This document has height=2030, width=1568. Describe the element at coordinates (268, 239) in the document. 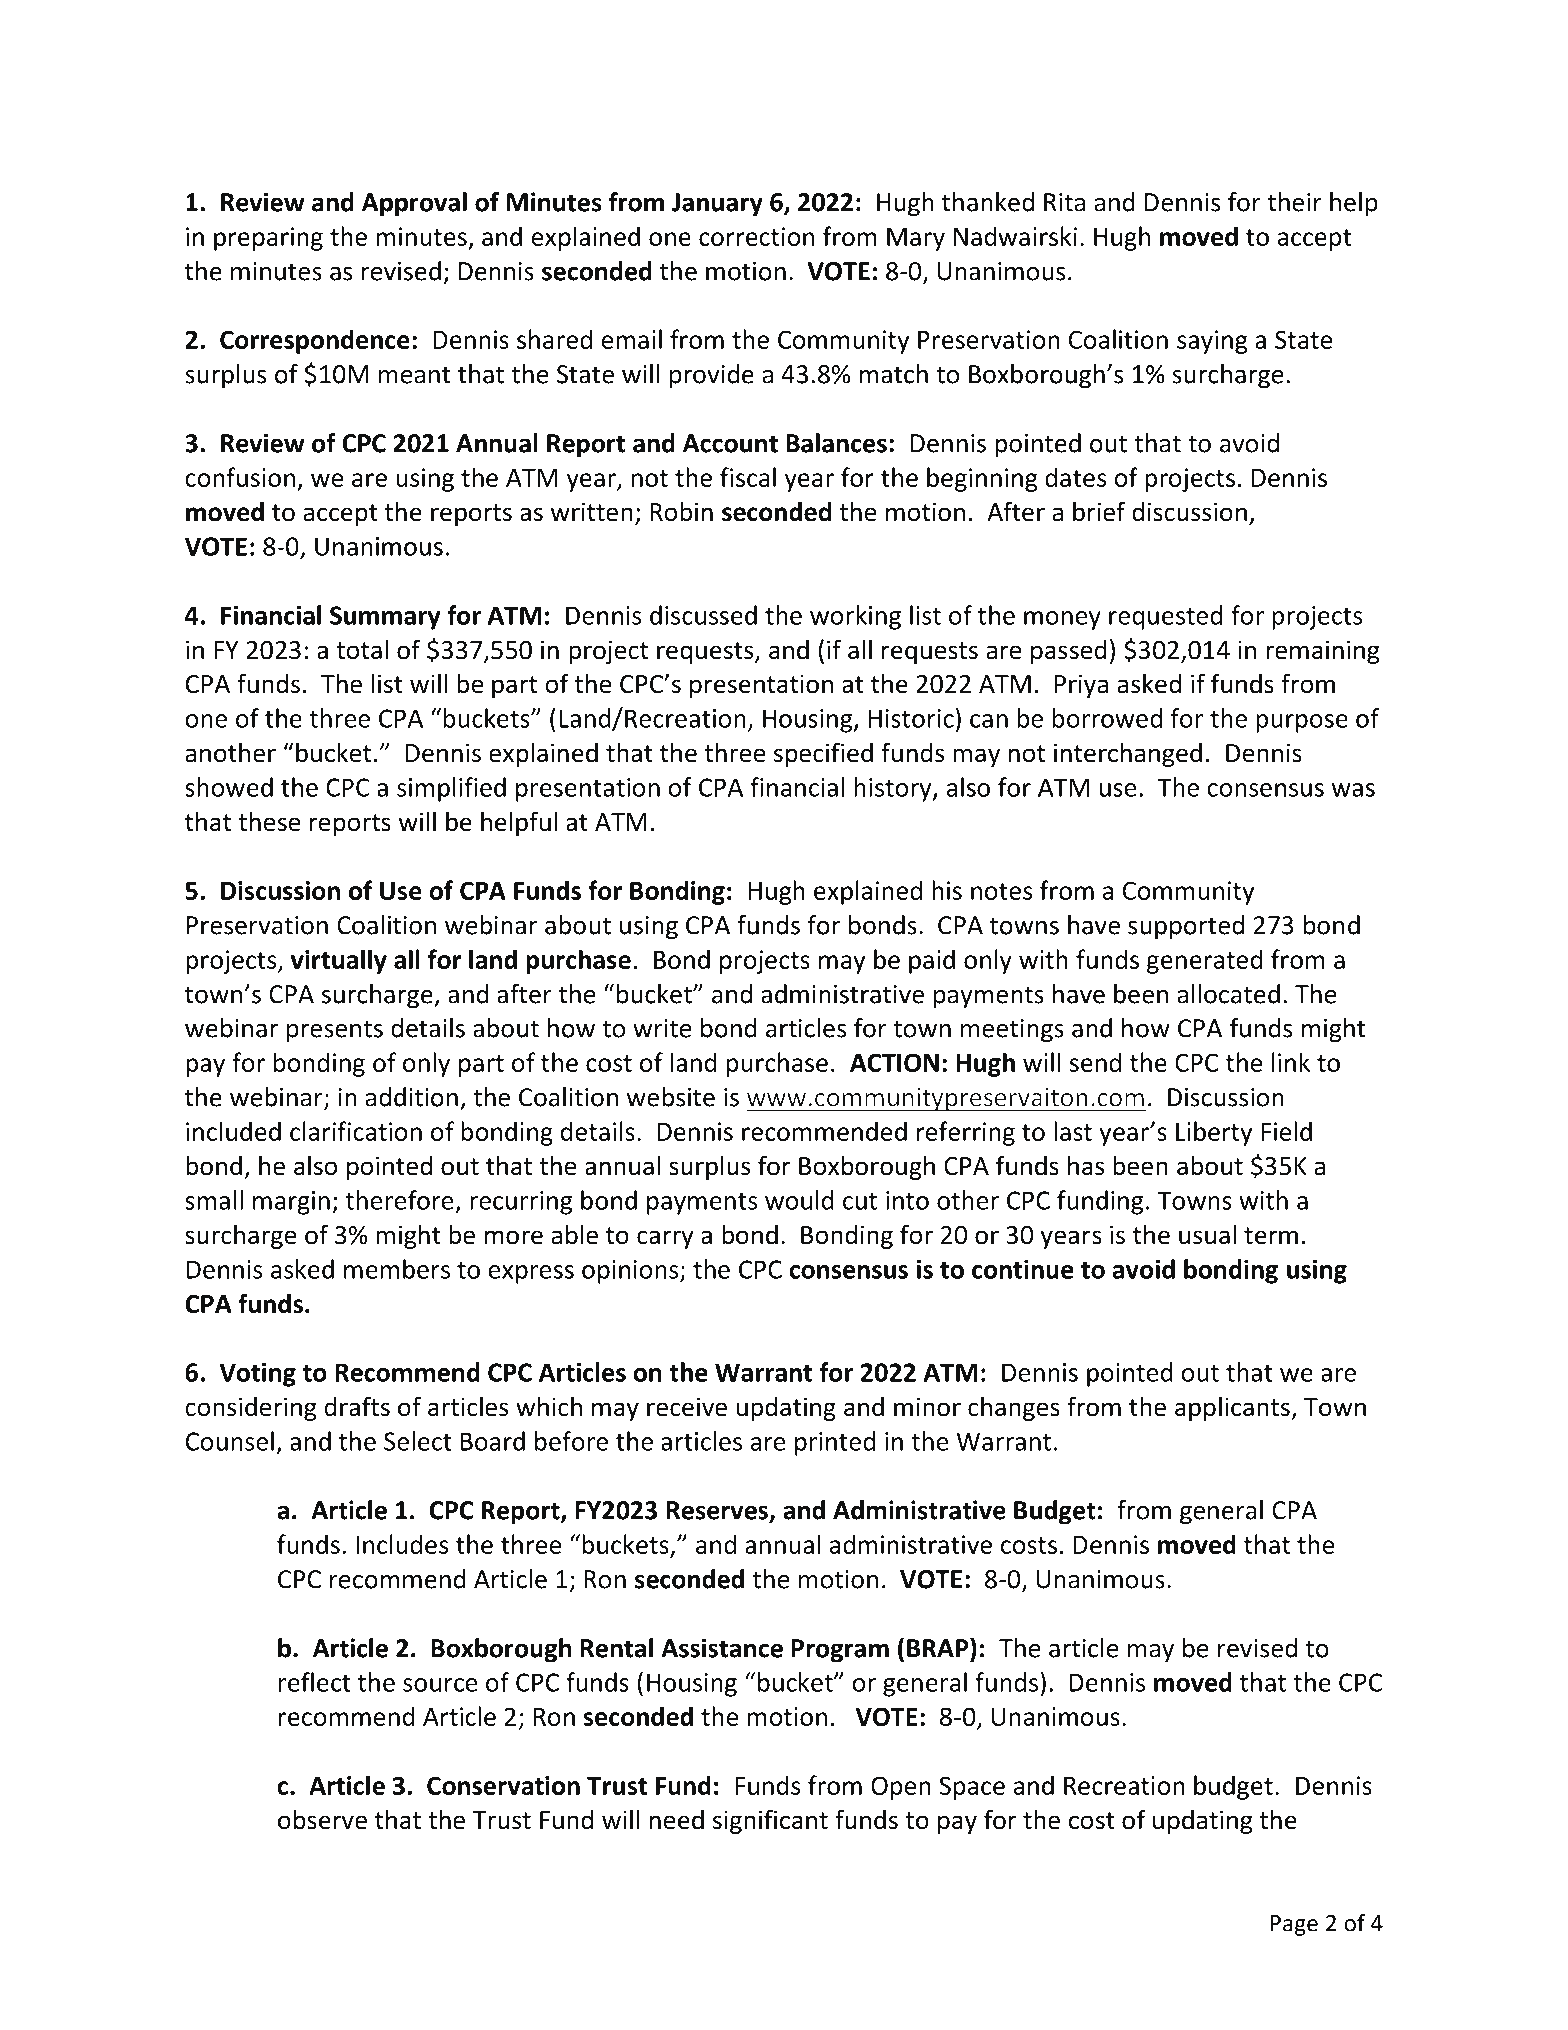

I see `preparing` at that location.
